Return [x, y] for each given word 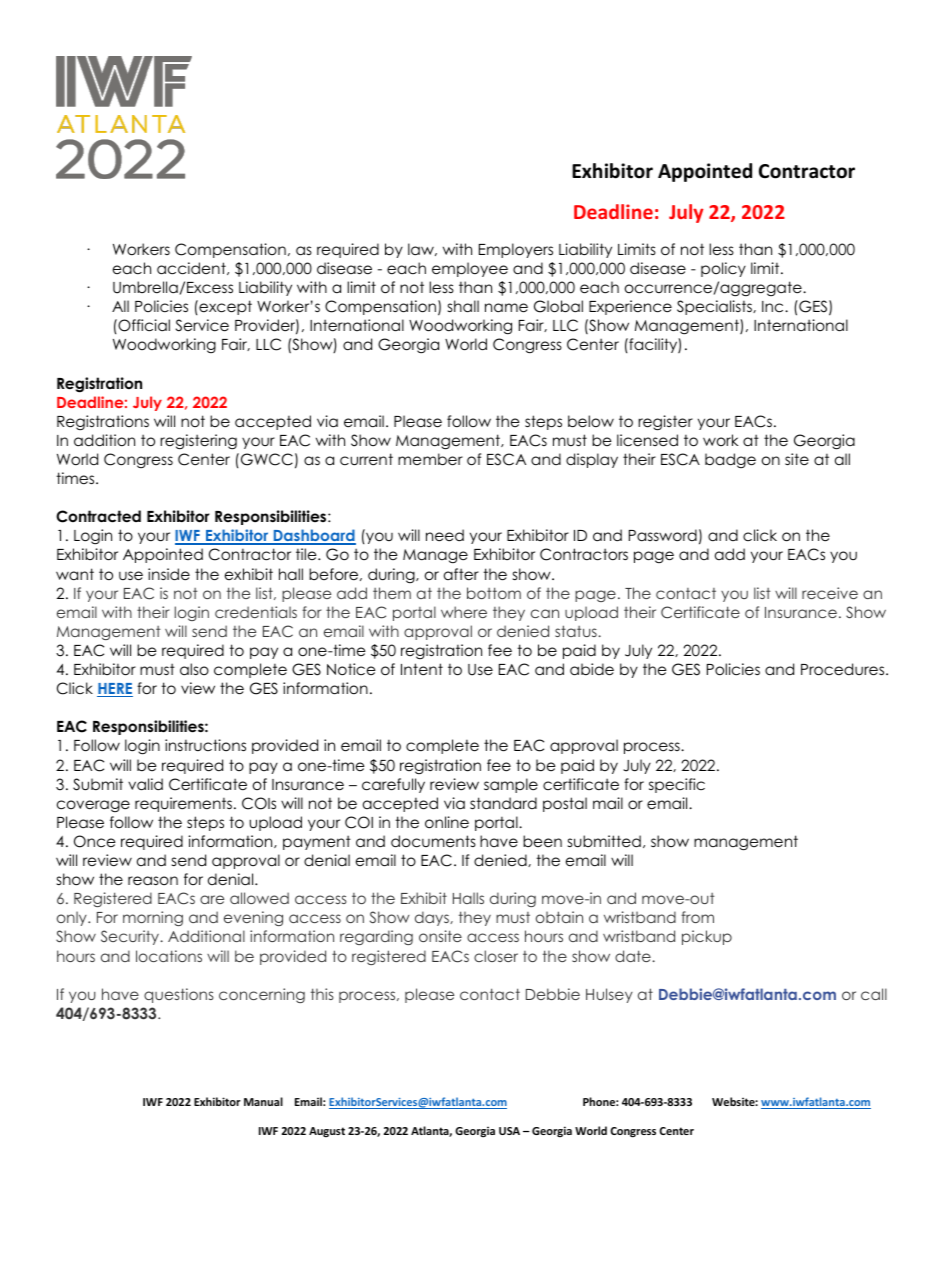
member [430, 459]
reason [153, 881]
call [874, 994]
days [433, 918]
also [194, 669]
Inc [774, 307]
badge [730, 460]
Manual [263, 1101]
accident [192, 268]
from [697, 917]
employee [470, 269]
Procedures [844, 669]
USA [509, 1131]
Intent [422, 669]
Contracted [98, 516]
